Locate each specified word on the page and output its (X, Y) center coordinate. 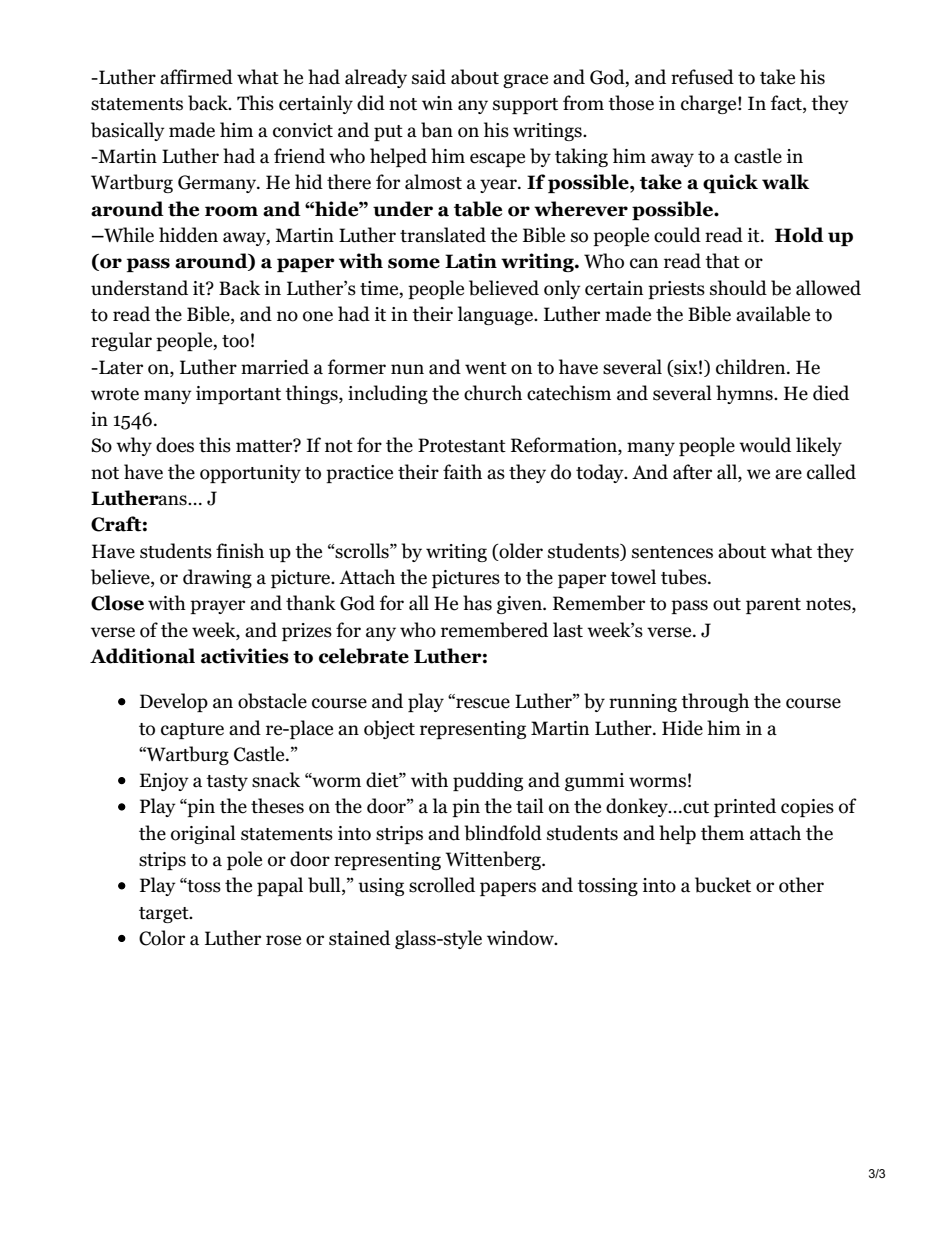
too (235, 341)
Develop (174, 702)
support (525, 106)
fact (787, 104)
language (496, 315)
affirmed (196, 77)
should (738, 288)
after (692, 472)
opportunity (250, 474)
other (801, 885)
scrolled (442, 885)
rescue (482, 703)
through (715, 702)
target (165, 915)
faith (462, 472)
